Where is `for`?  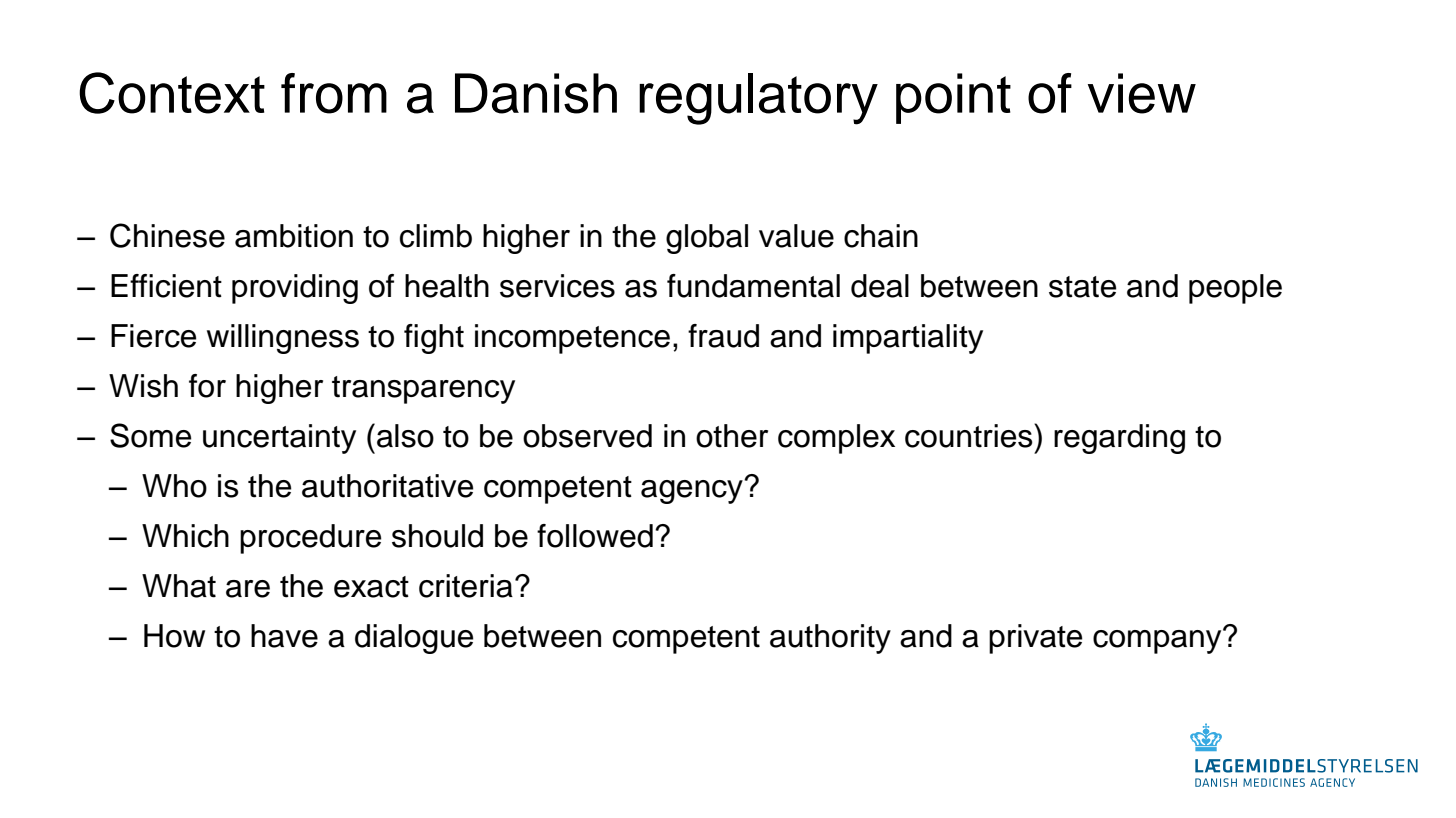
for is located at coordinates (207, 386).
